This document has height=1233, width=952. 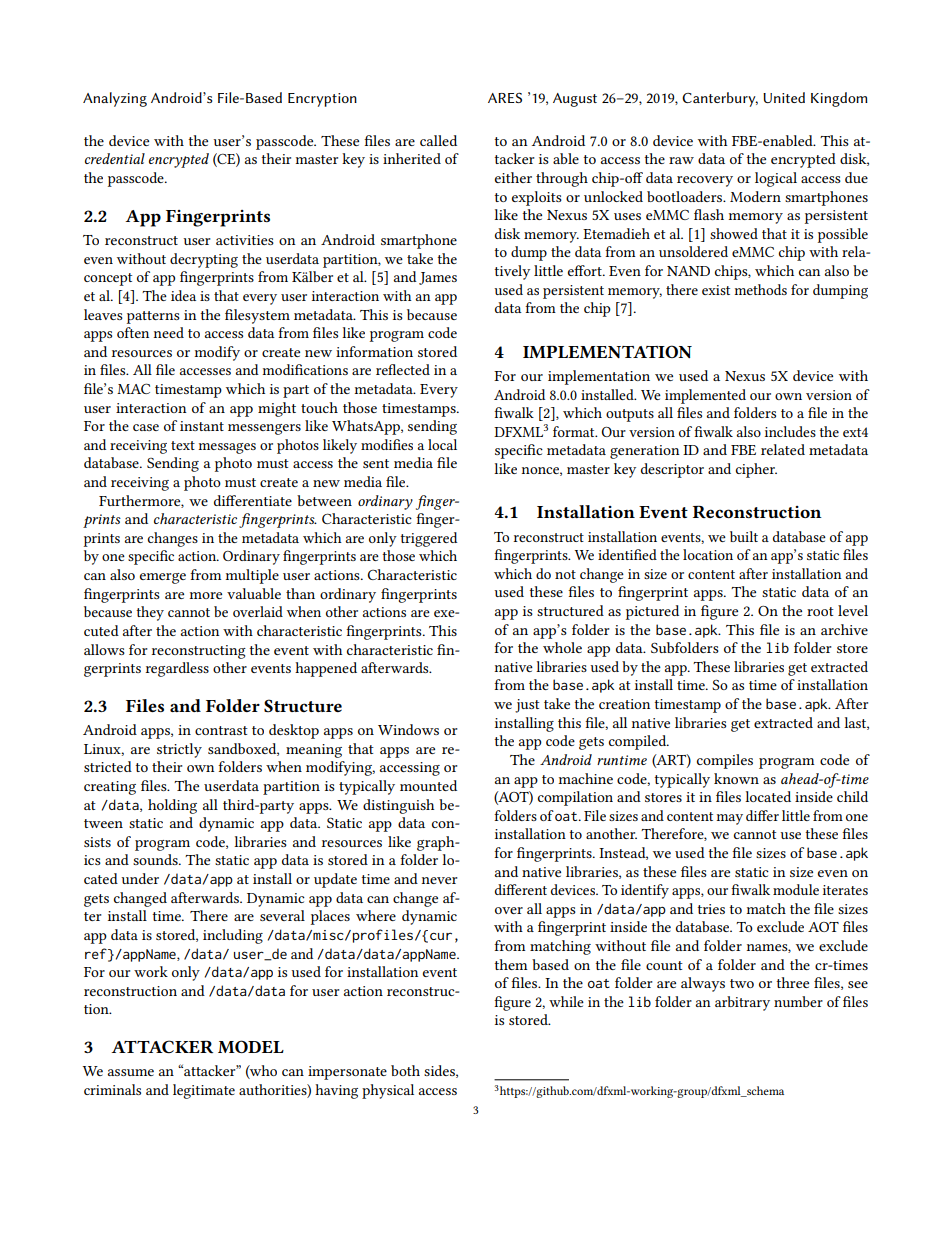 What do you see at coordinates (820, 611) in the document?
I see `root` at bounding box center [820, 611].
